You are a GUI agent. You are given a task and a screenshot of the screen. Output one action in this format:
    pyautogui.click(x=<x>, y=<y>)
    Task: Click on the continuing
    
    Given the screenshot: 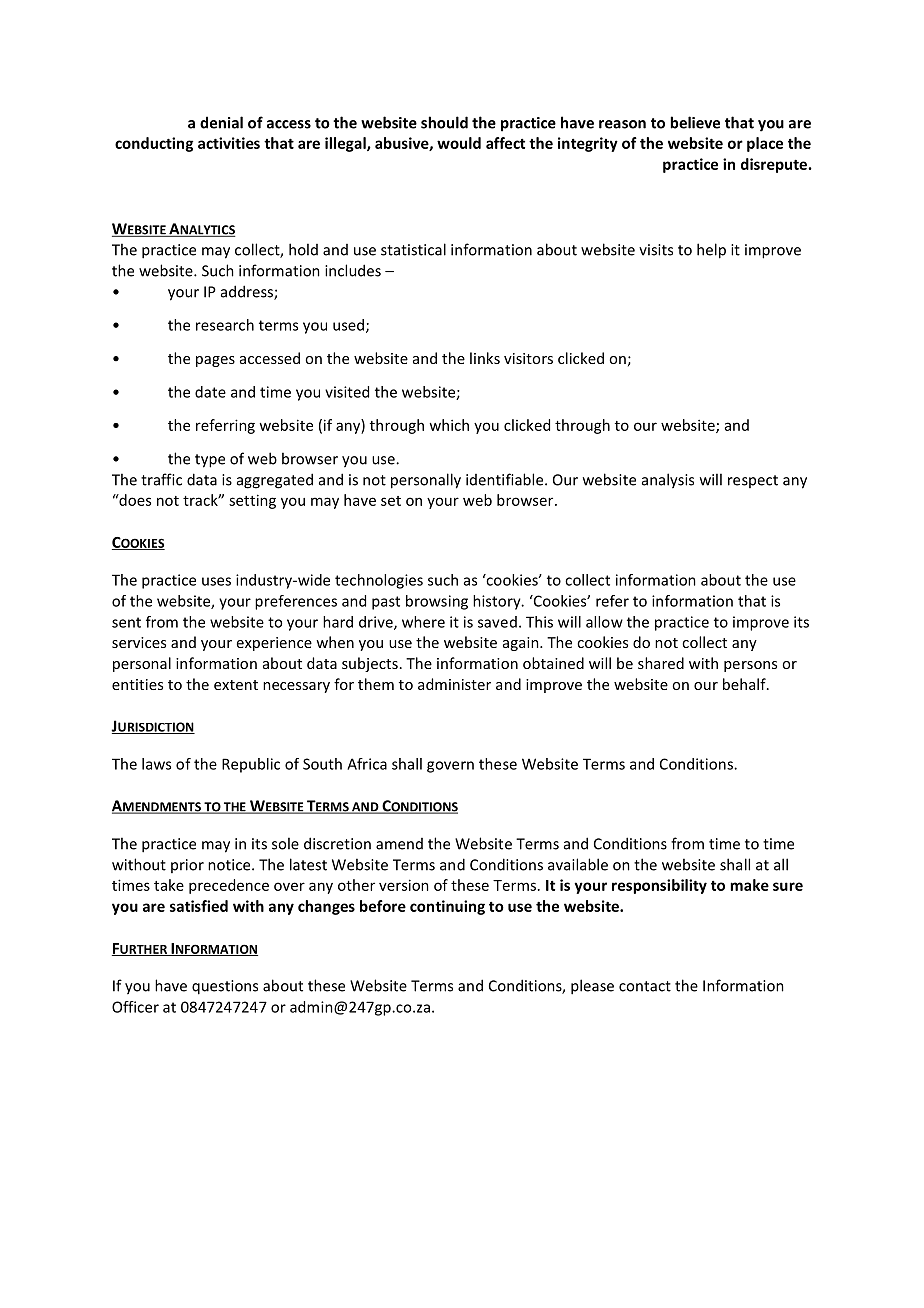 What is the action you would take?
    pyautogui.click(x=447, y=907)
